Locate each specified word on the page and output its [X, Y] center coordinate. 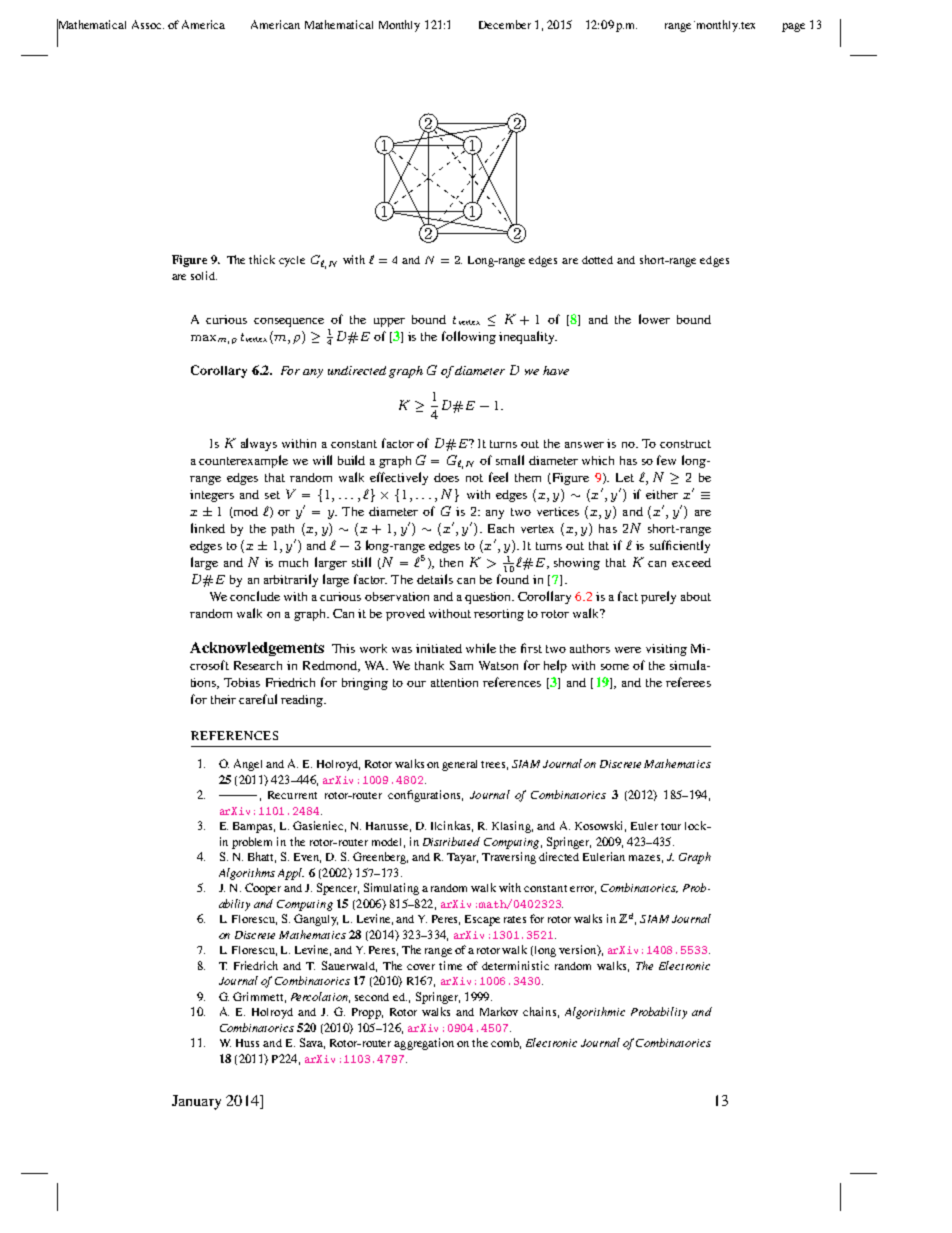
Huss [247, 1043]
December [505, 24]
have [556, 370]
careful [258, 699]
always [259, 444]
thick [262, 259]
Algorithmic [595, 1013]
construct [685, 444]
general [462, 765]
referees [688, 682]
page [793, 27]
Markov [499, 1011]
